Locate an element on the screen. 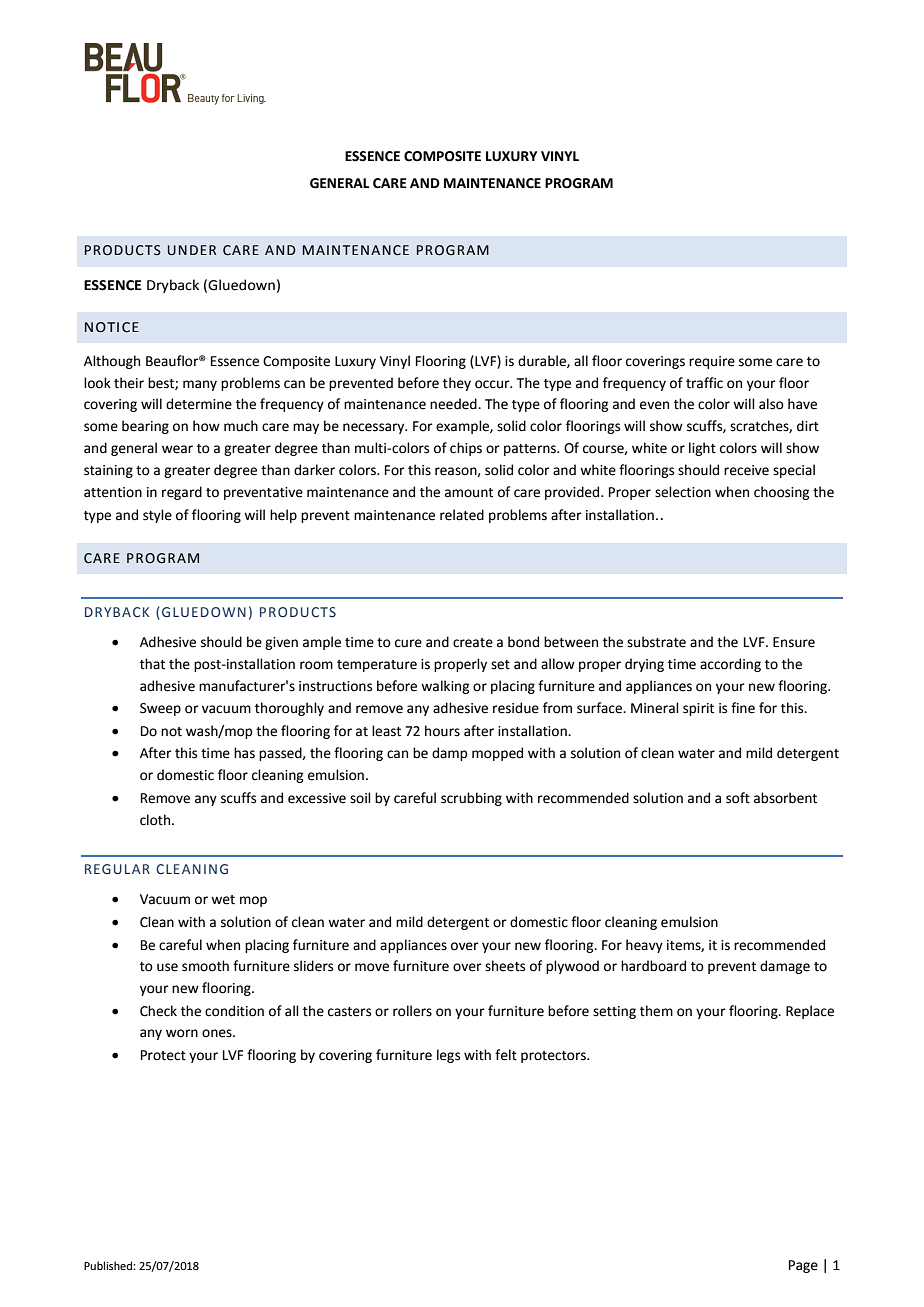 This screenshot has height=1307, width=924. legs is located at coordinates (448, 1056).
